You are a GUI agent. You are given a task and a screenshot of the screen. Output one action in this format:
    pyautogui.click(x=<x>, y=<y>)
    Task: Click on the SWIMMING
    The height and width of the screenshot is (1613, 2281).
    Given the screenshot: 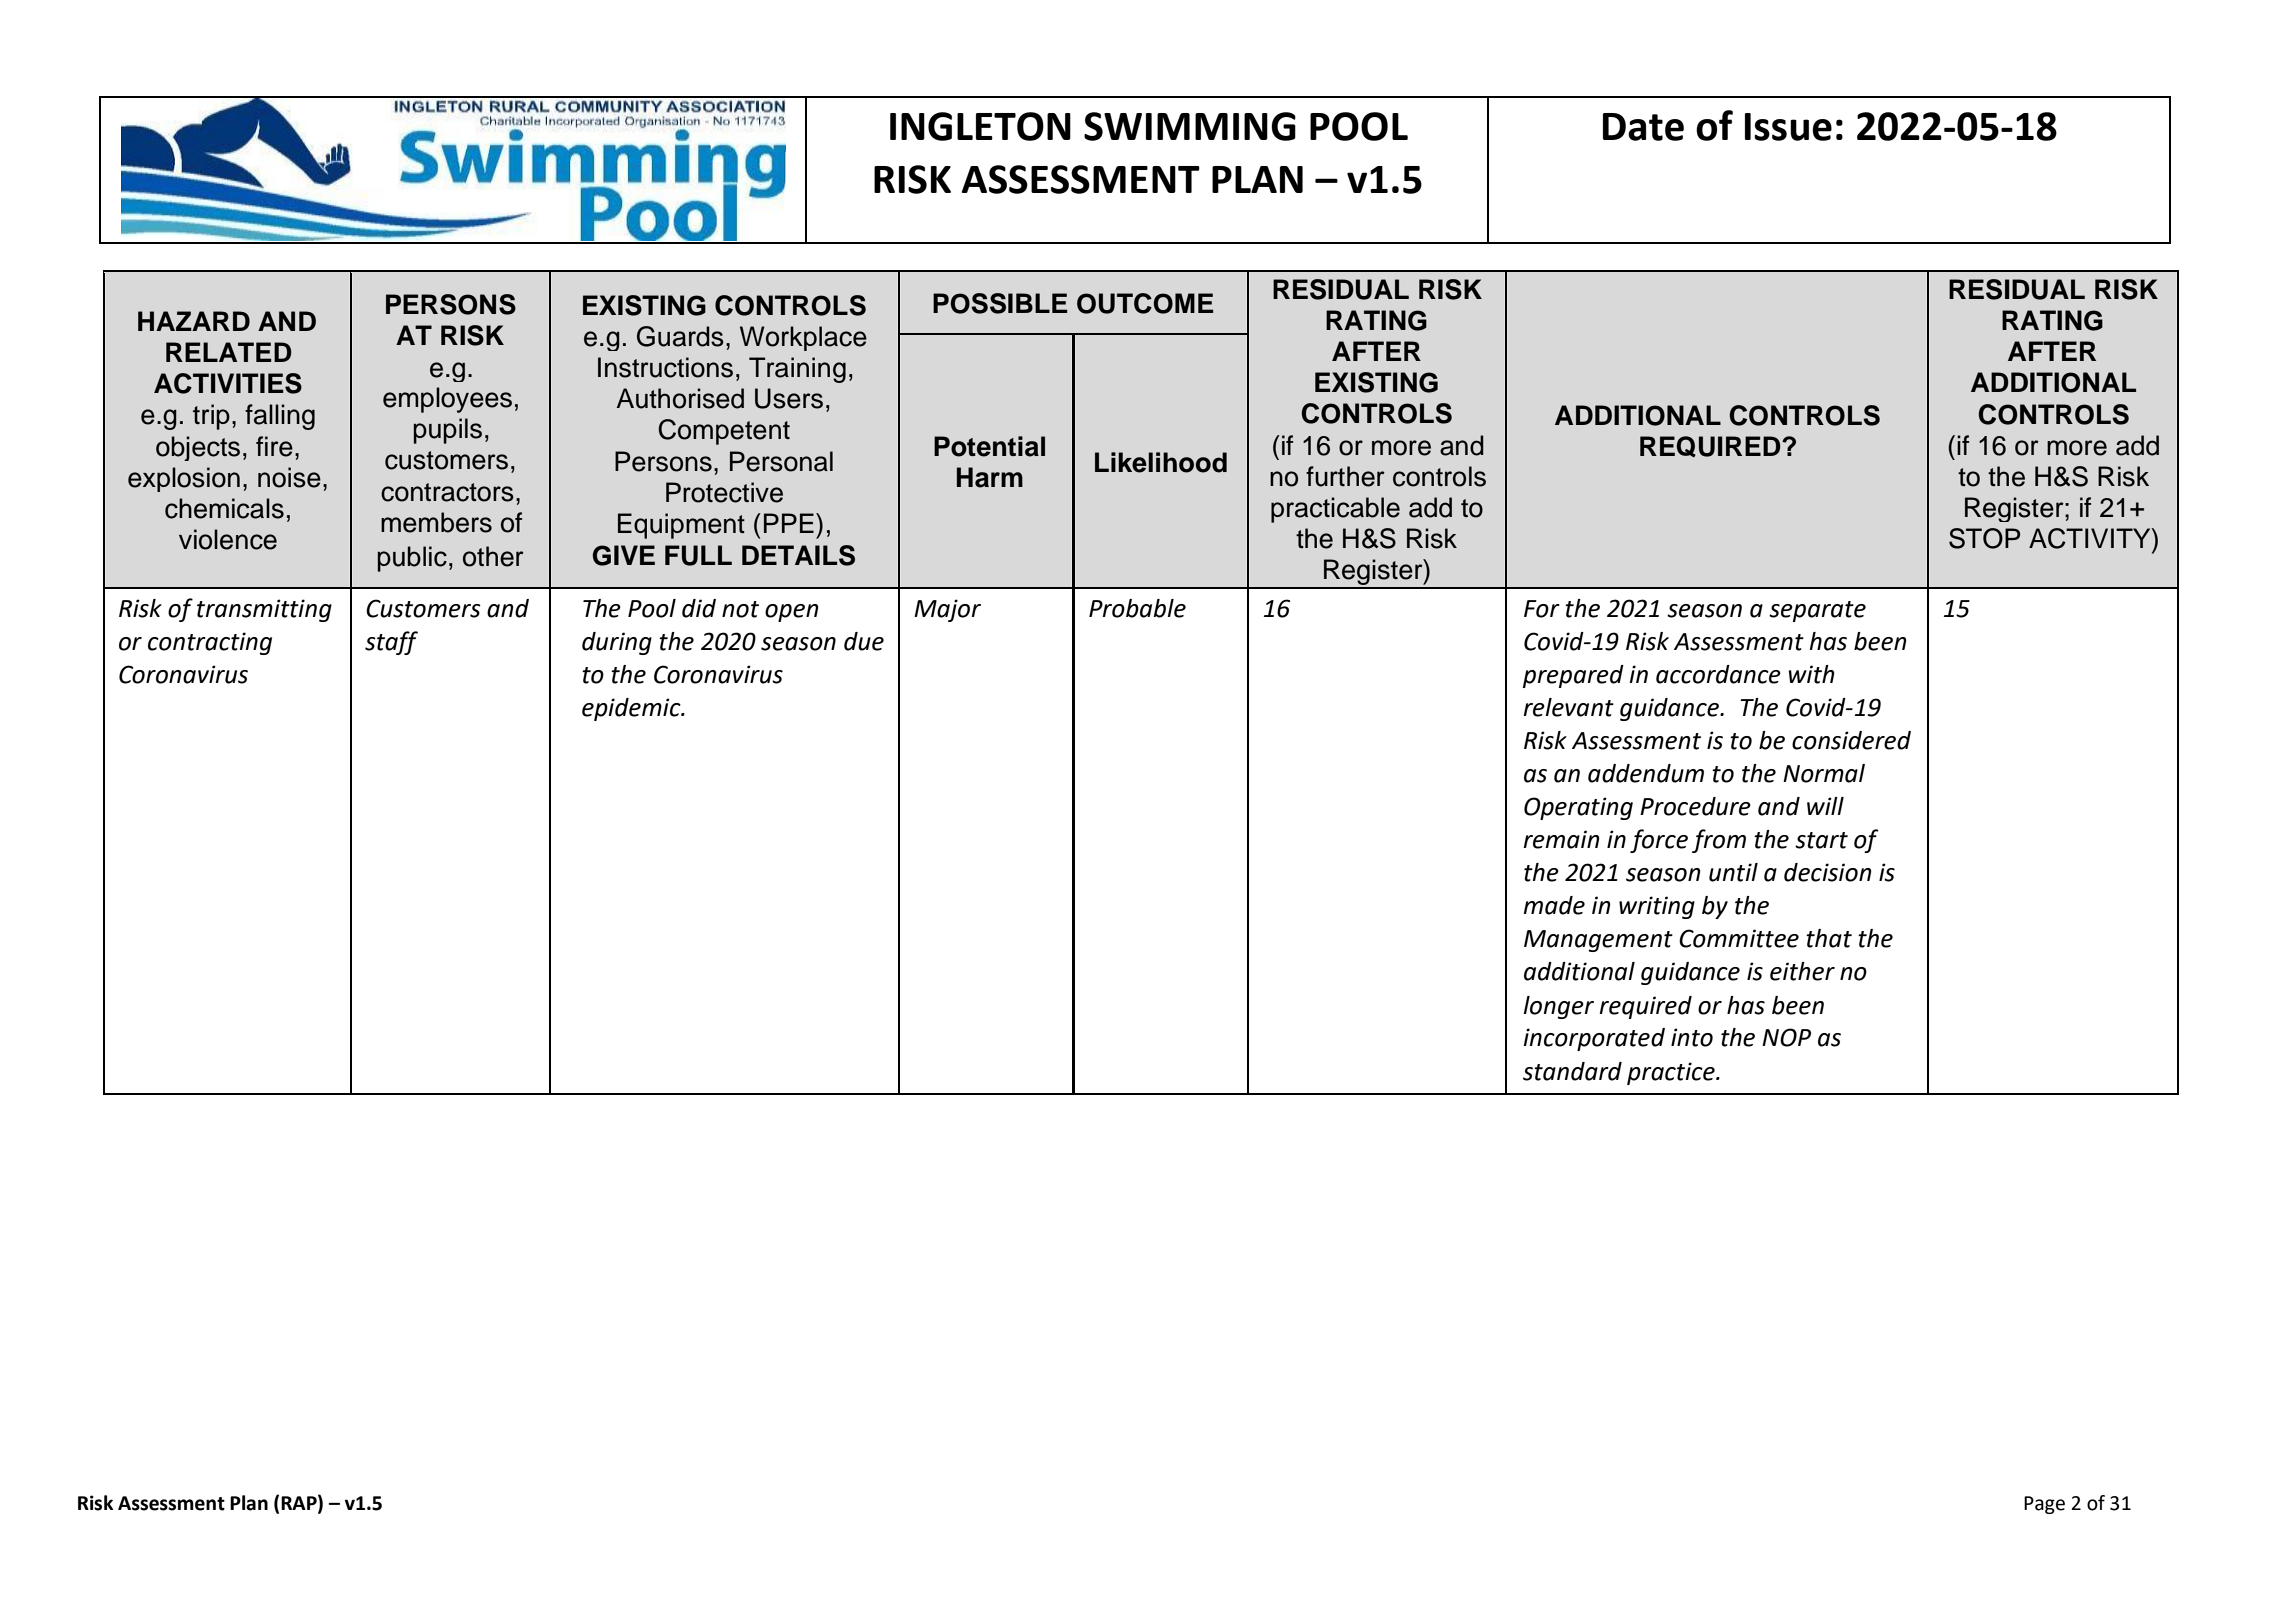 What is the action you would take?
    pyautogui.click(x=1190, y=126)
